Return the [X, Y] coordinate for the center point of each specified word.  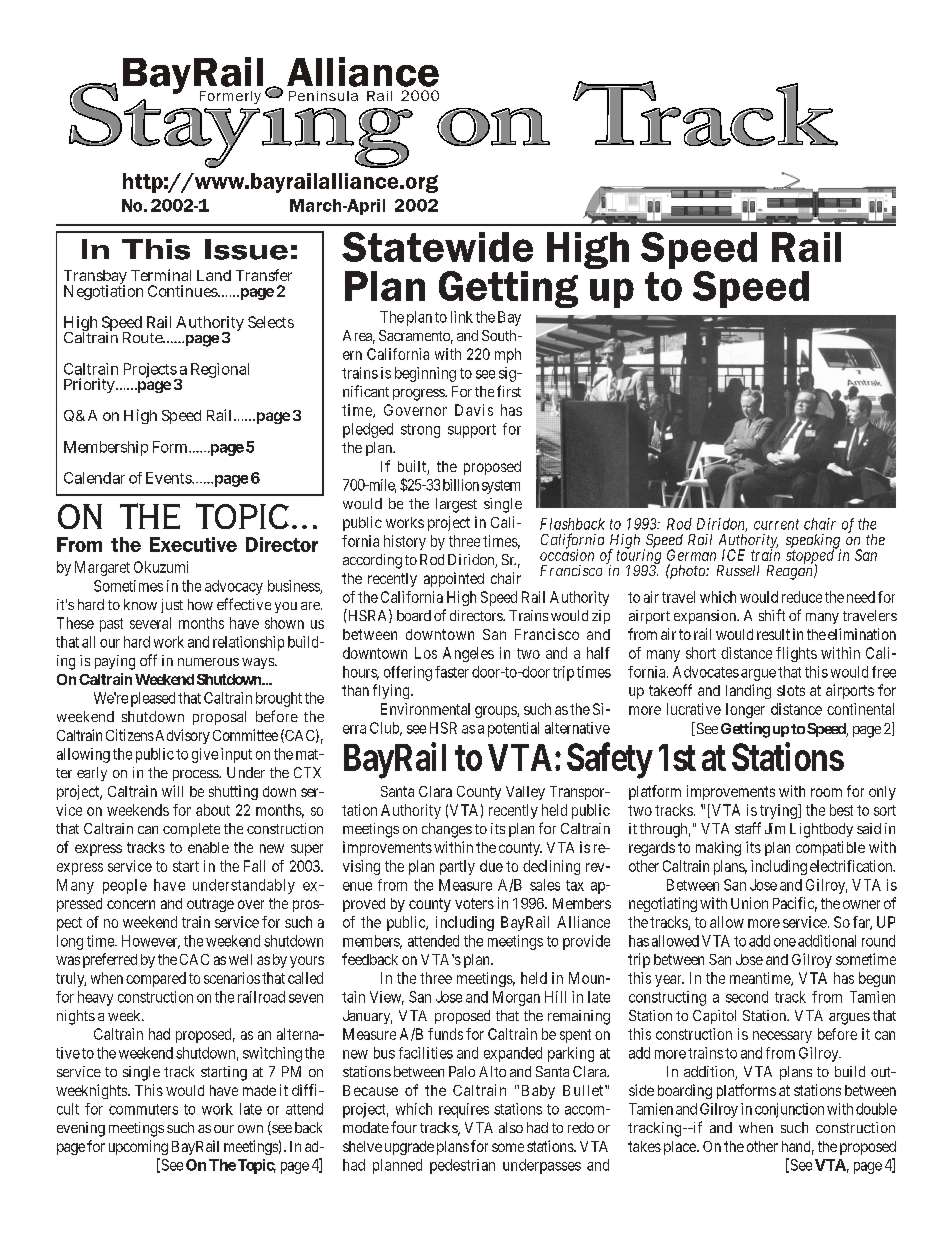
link [462, 317]
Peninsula [323, 96]
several [150, 623]
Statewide [437, 247]
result [773, 634]
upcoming [138, 1147]
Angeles [468, 654]
